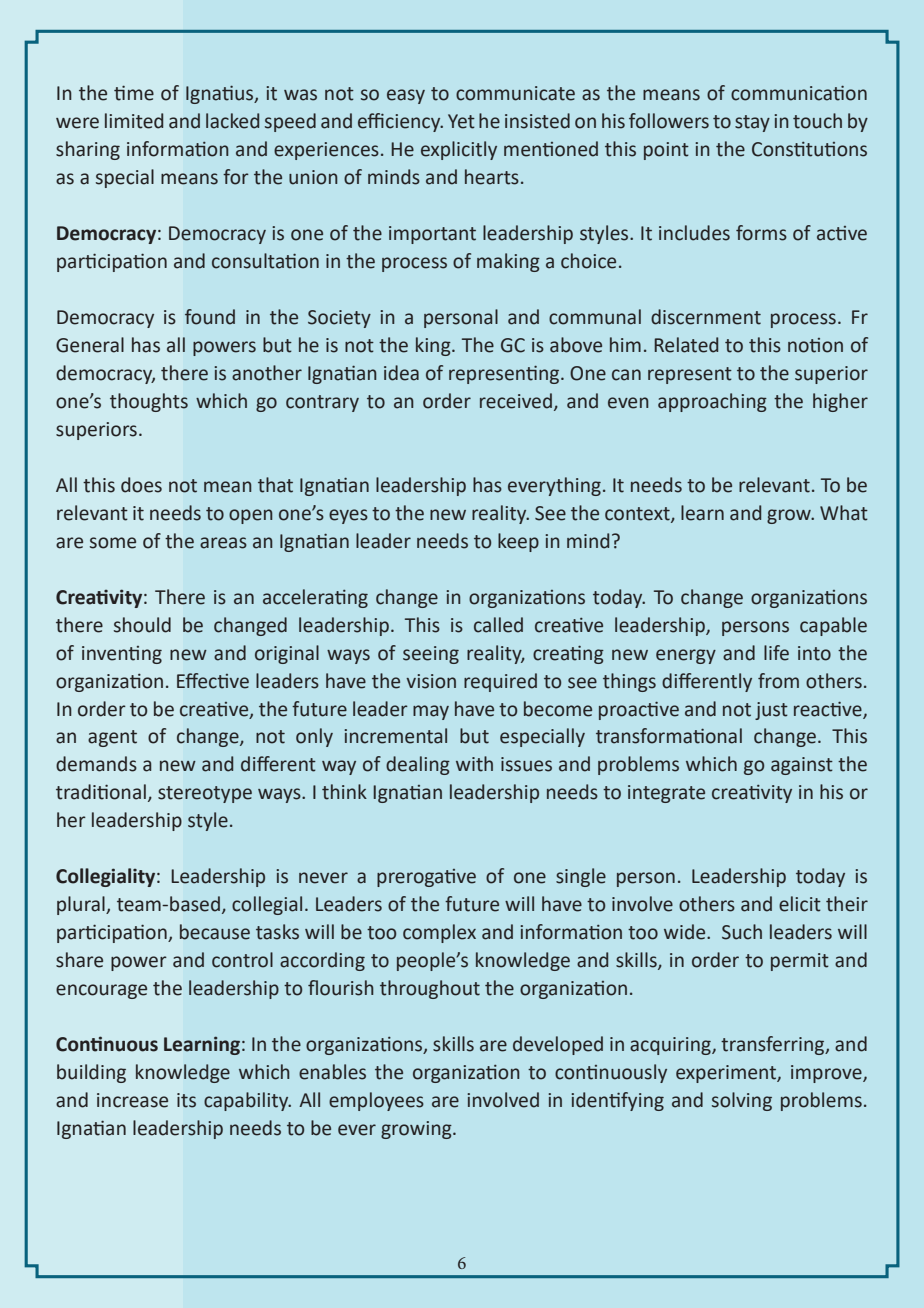  What do you see at coordinates (134, 121) in the document?
I see `limited` at bounding box center [134, 121].
